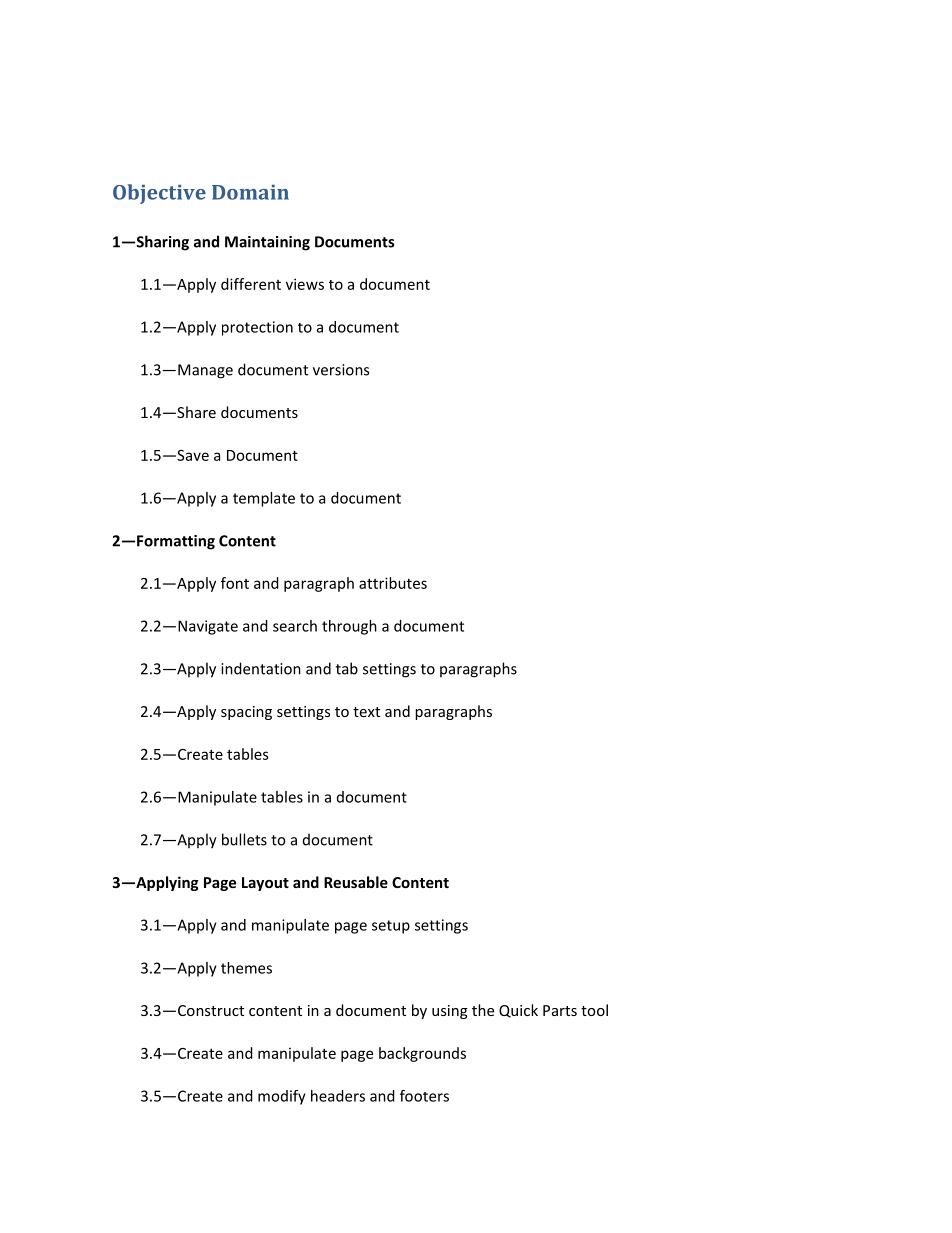 This screenshot has width=952, height=1233. What do you see at coordinates (264, 499) in the screenshot?
I see `template` at bounding box center [264, 499].
